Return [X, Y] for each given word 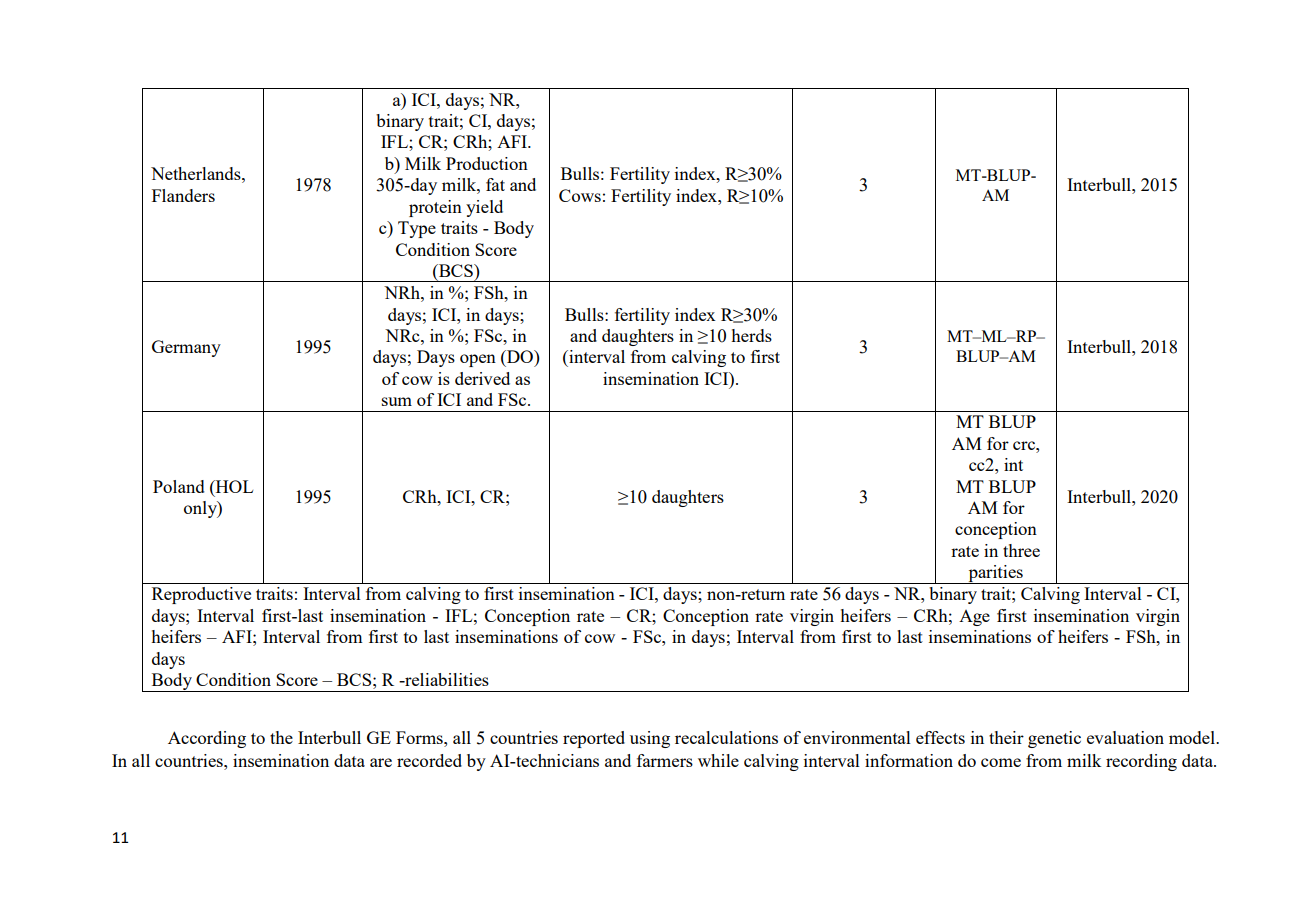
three [1021, 550]
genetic [1054, 739]
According [207, 739]
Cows [580, 195]
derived [482, 378]
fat [495, 184]
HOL [233, 487]
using [650, 739]
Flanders [183, 195]
